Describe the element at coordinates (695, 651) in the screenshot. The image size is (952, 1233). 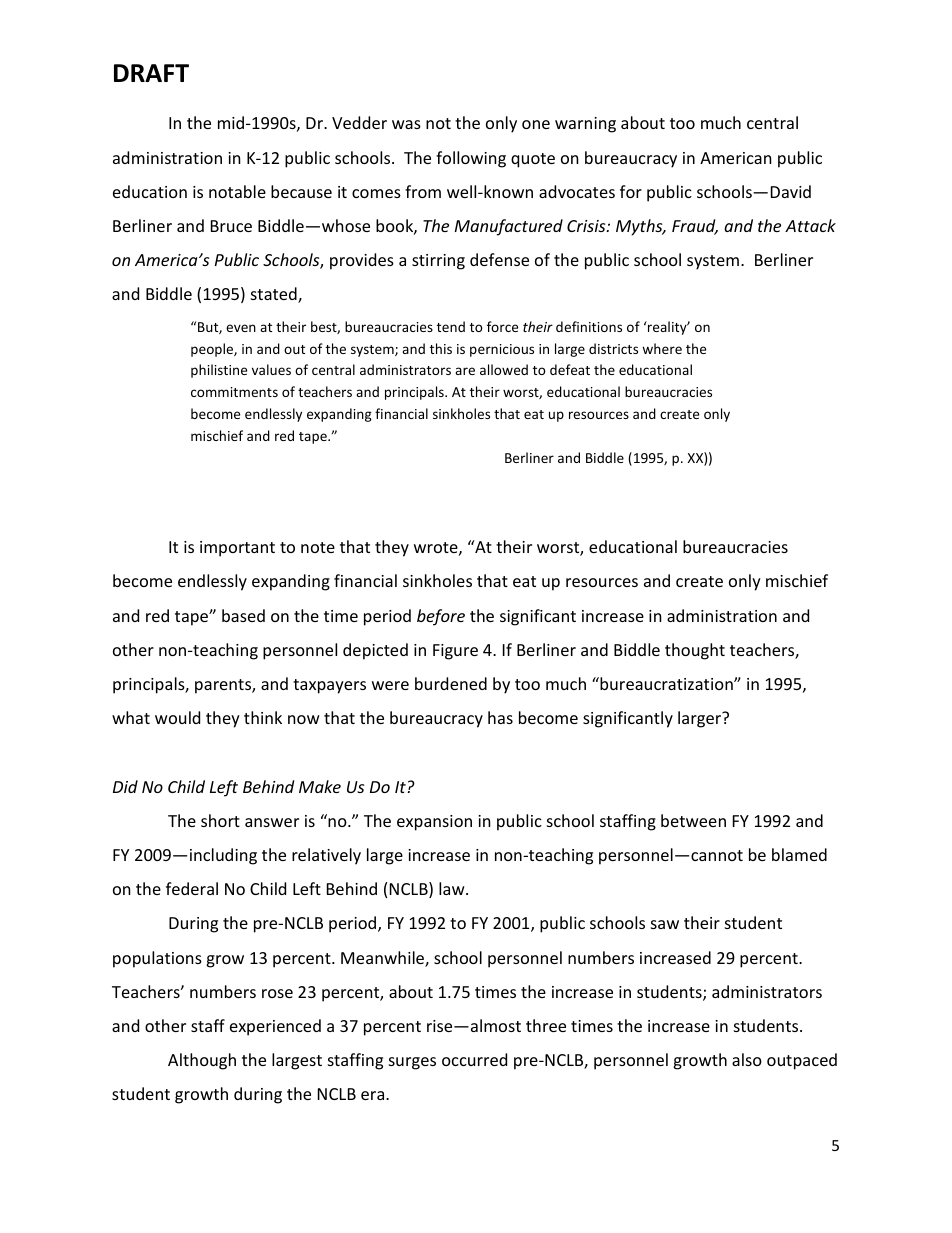
I see `thought` at that location.
